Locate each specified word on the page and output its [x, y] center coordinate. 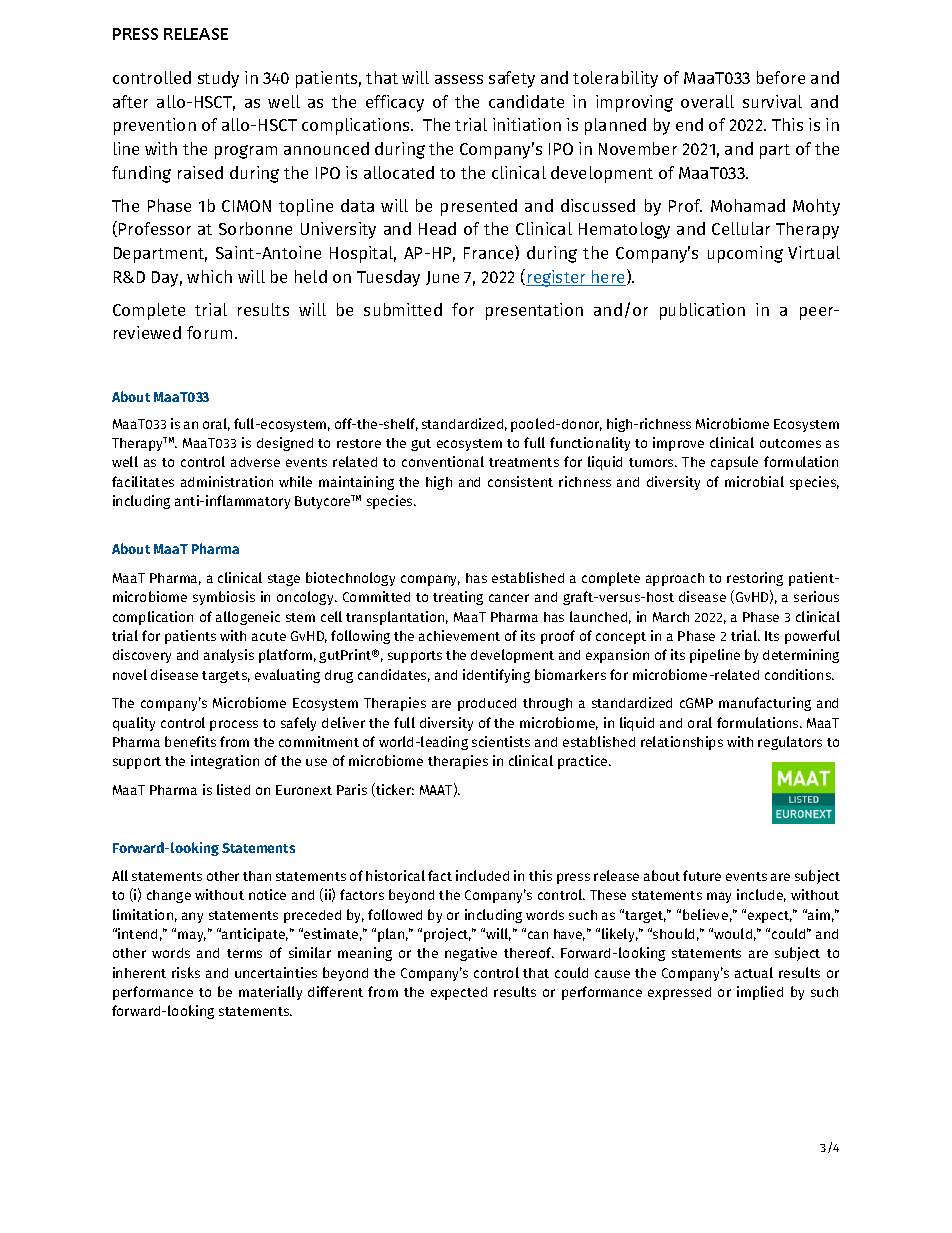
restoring [755, 579]
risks [186, 972]
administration [227, 481]
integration [225, 762]
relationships [682, 743]
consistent [520, 481]
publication [702, 311]
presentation [534, 311]
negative [471, 954]
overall [707, 101]
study [218, 79]
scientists [501, 741]
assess [459, 79]
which [209, 276]
